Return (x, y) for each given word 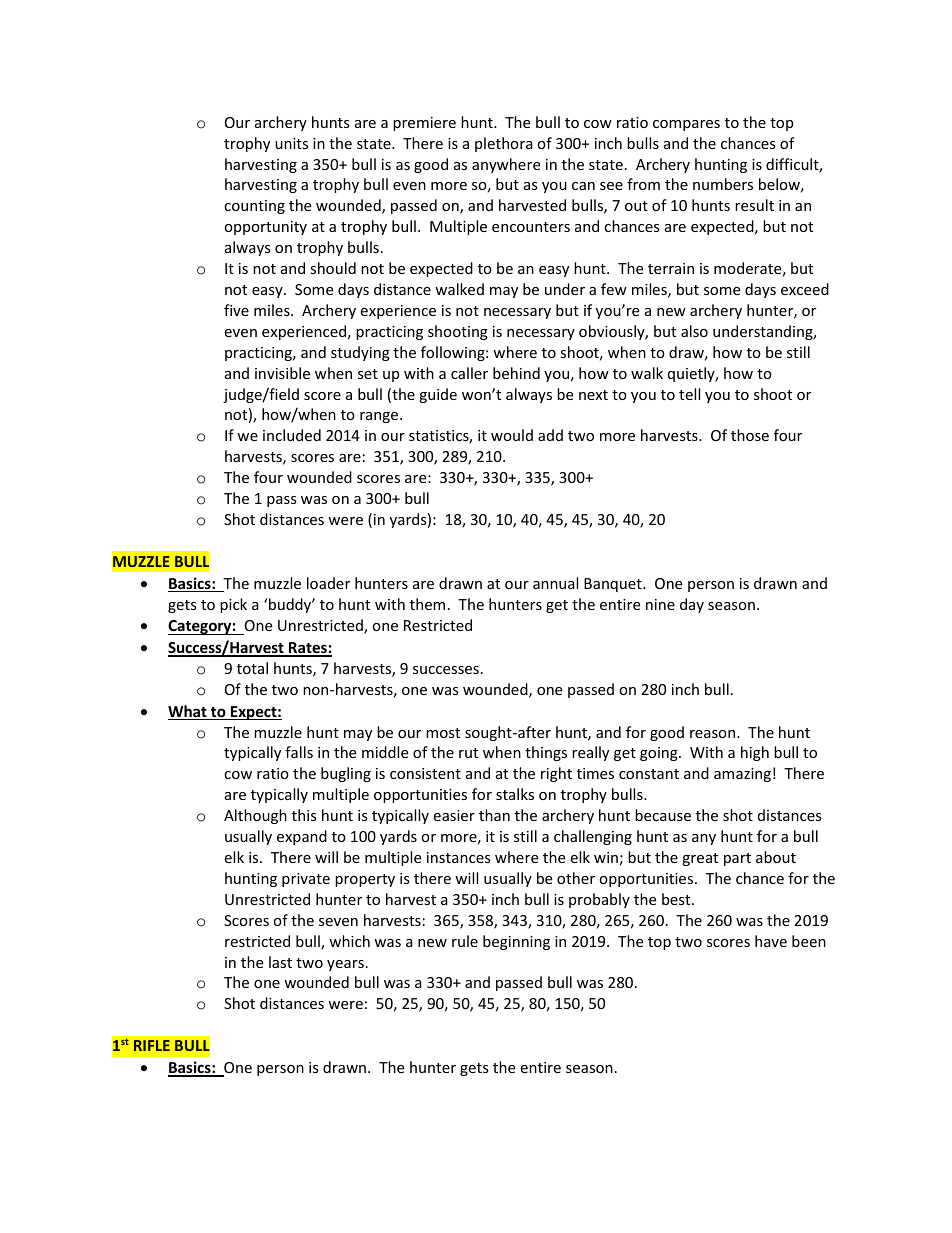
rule (465, 941)
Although (255, 816)
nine (660, 604)
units (291, 143)
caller (469, 373)
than (494, 815)
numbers (723, 184)
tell (689, 394)
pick (233, 605)
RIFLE (152, 1045)
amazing (742, 775)
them (427, 604)
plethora (504, 144)
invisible (282, 373)
